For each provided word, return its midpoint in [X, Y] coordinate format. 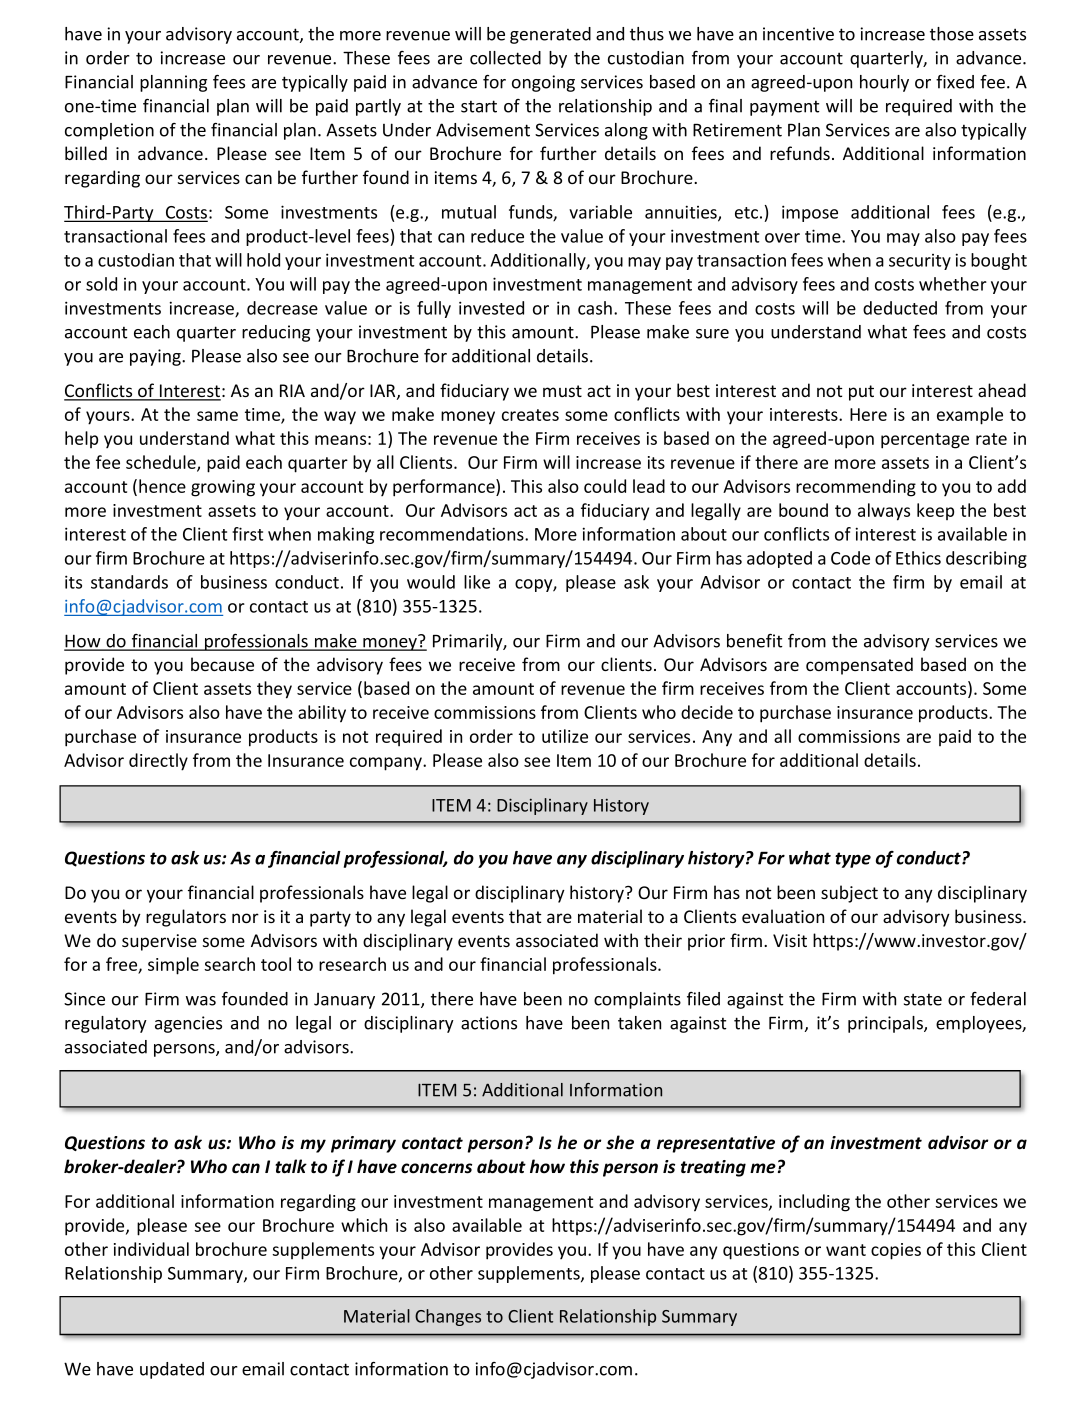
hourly [884, 83]
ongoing [543, 83]
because [222, 664]
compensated [859, 666]
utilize [565, 736]
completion [109, 131]
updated [172, 1370]
